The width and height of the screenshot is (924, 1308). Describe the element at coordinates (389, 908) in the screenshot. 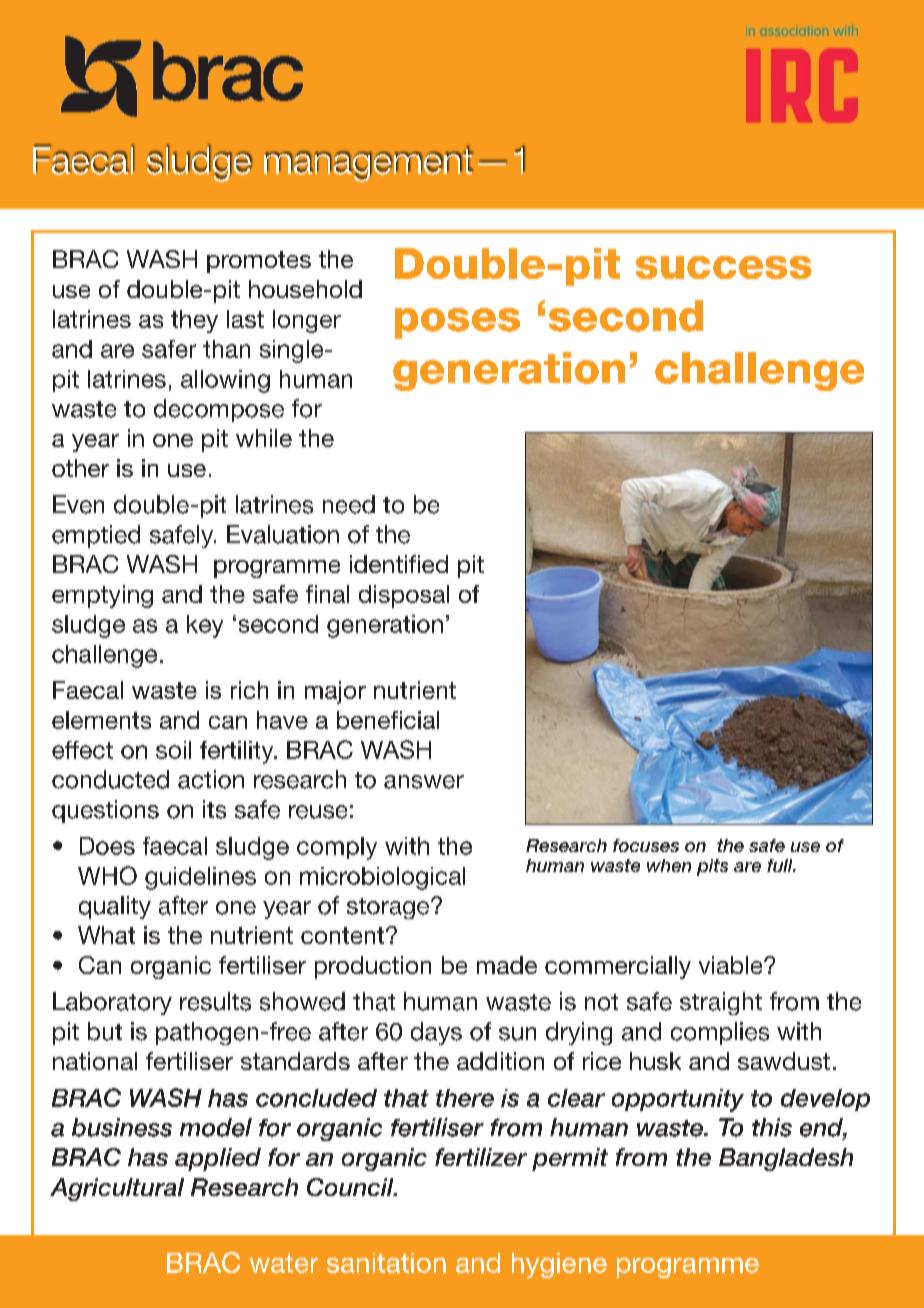

I see `storage` at that location.
